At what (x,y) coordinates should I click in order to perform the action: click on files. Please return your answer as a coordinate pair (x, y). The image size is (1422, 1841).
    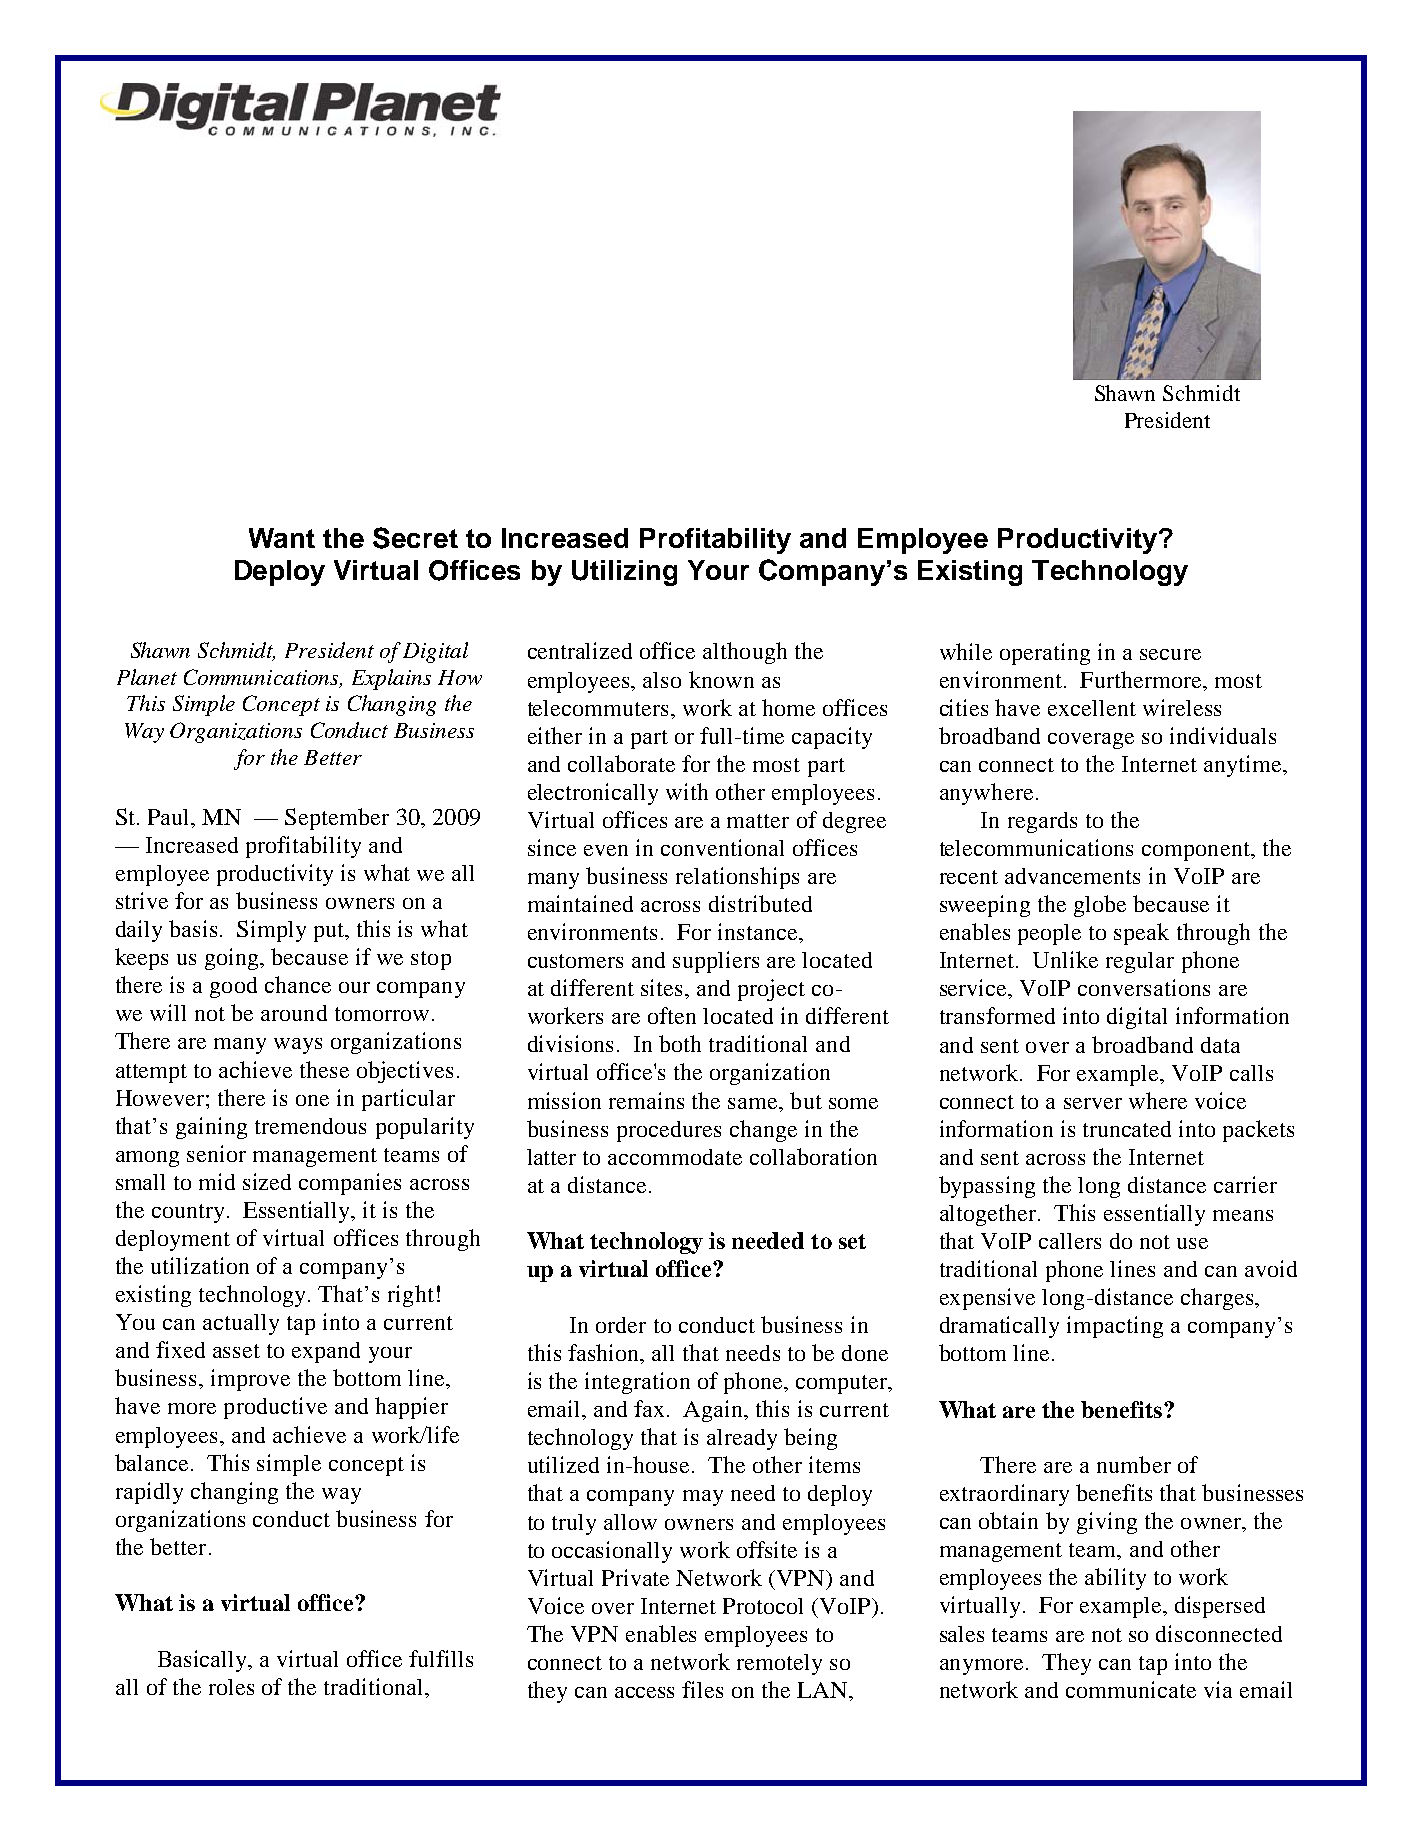
    Looking at the image, I should click on (702, 1689).
